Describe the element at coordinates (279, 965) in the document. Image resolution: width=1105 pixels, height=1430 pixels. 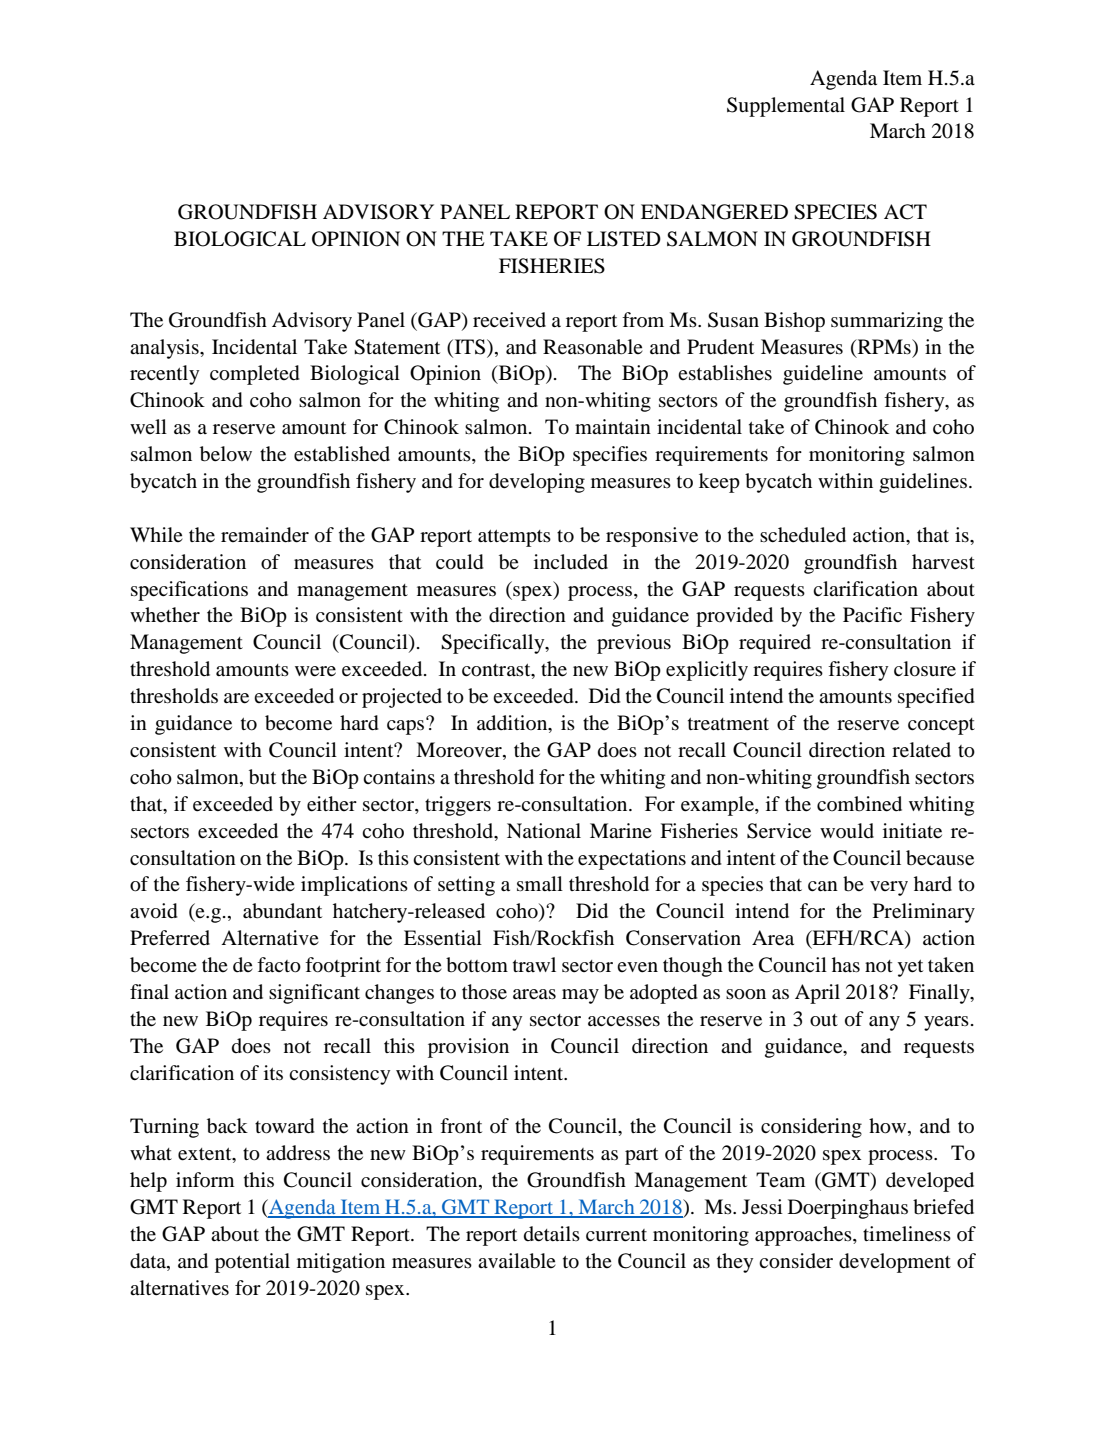
I see `facto` at that location.
